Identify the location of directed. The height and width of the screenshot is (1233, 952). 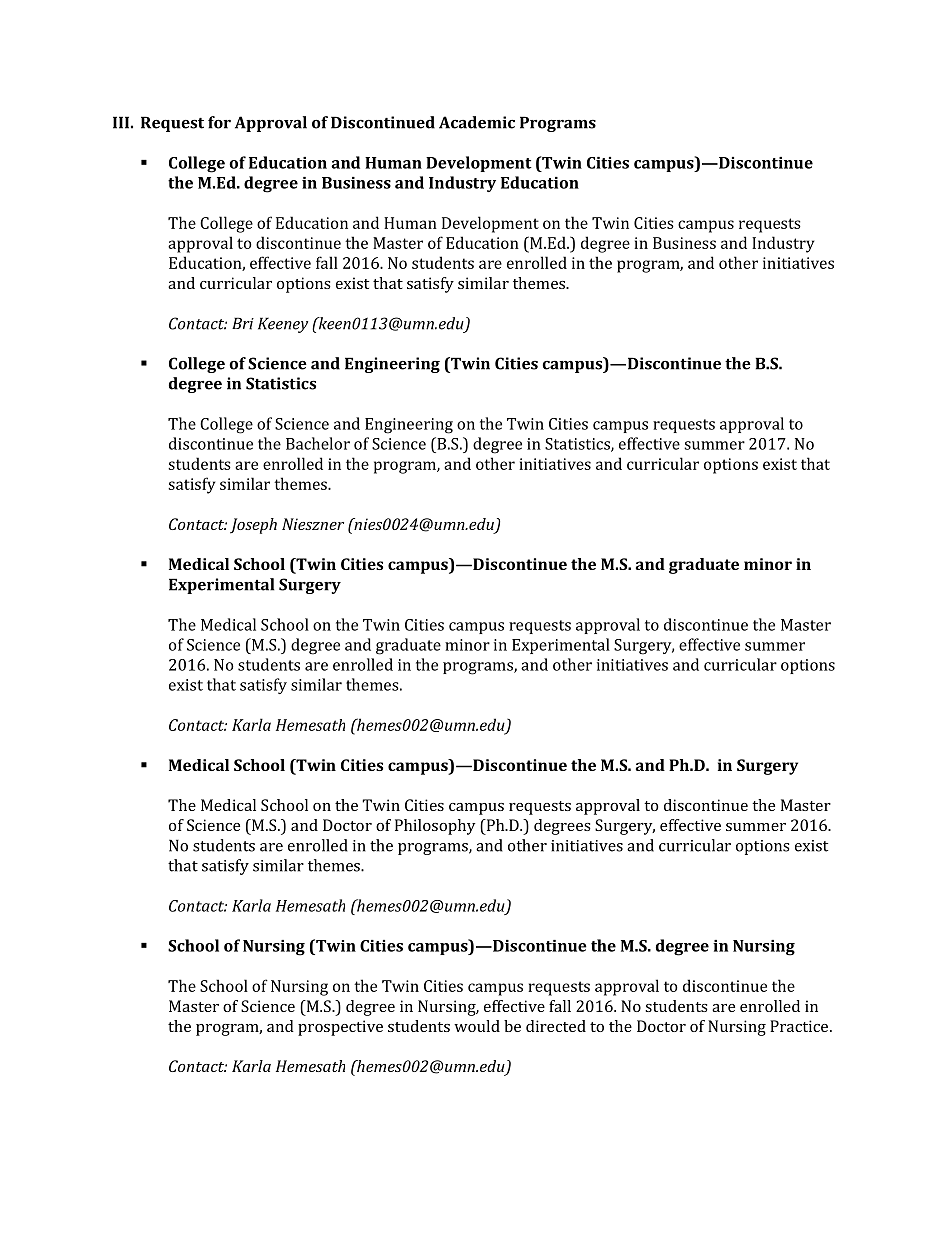
(556, 1026).
